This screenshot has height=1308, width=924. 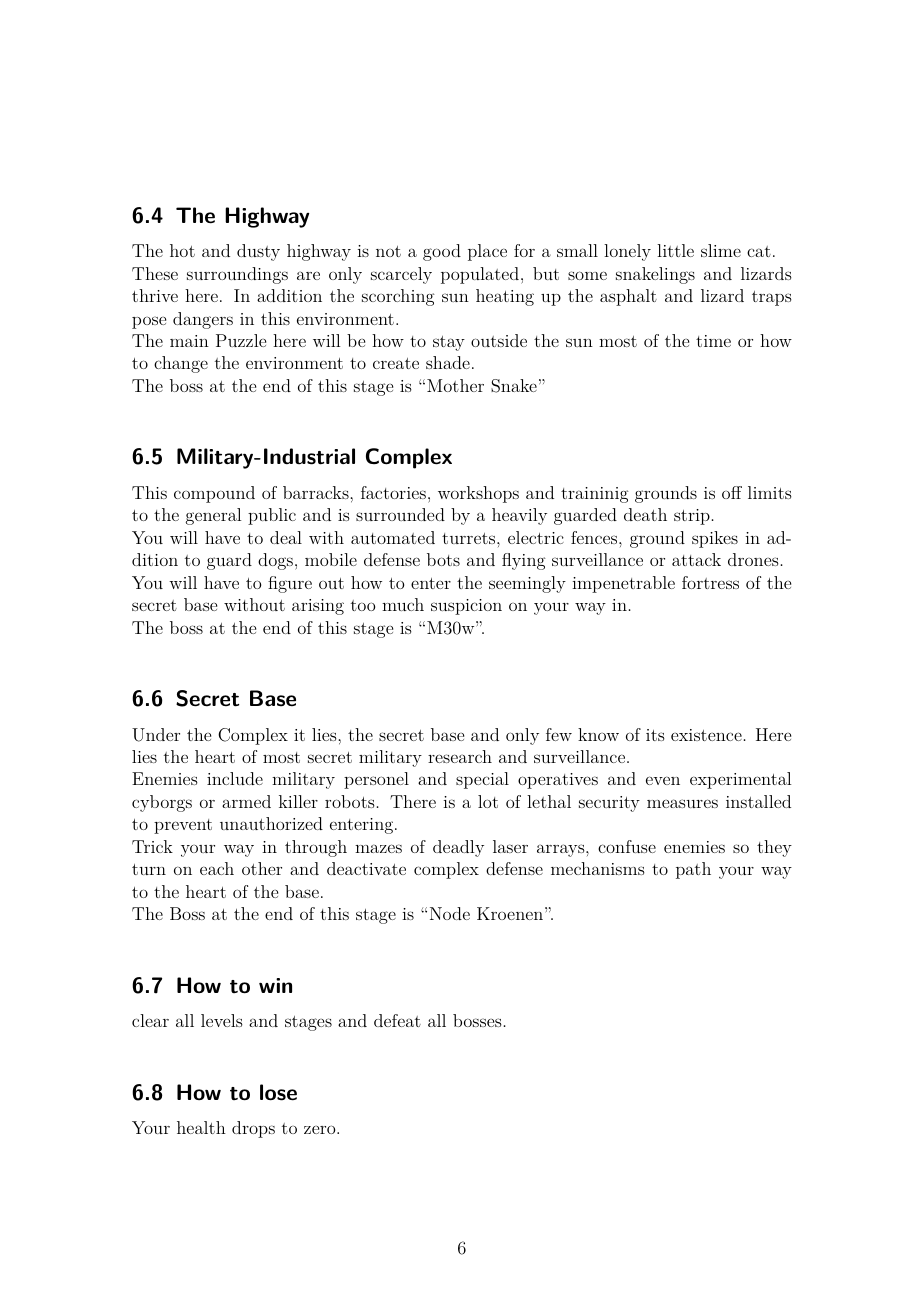 What do you see at coordinates (450, 913) in the screenshot?
I see `Node` at bounding box center [450, 913].
